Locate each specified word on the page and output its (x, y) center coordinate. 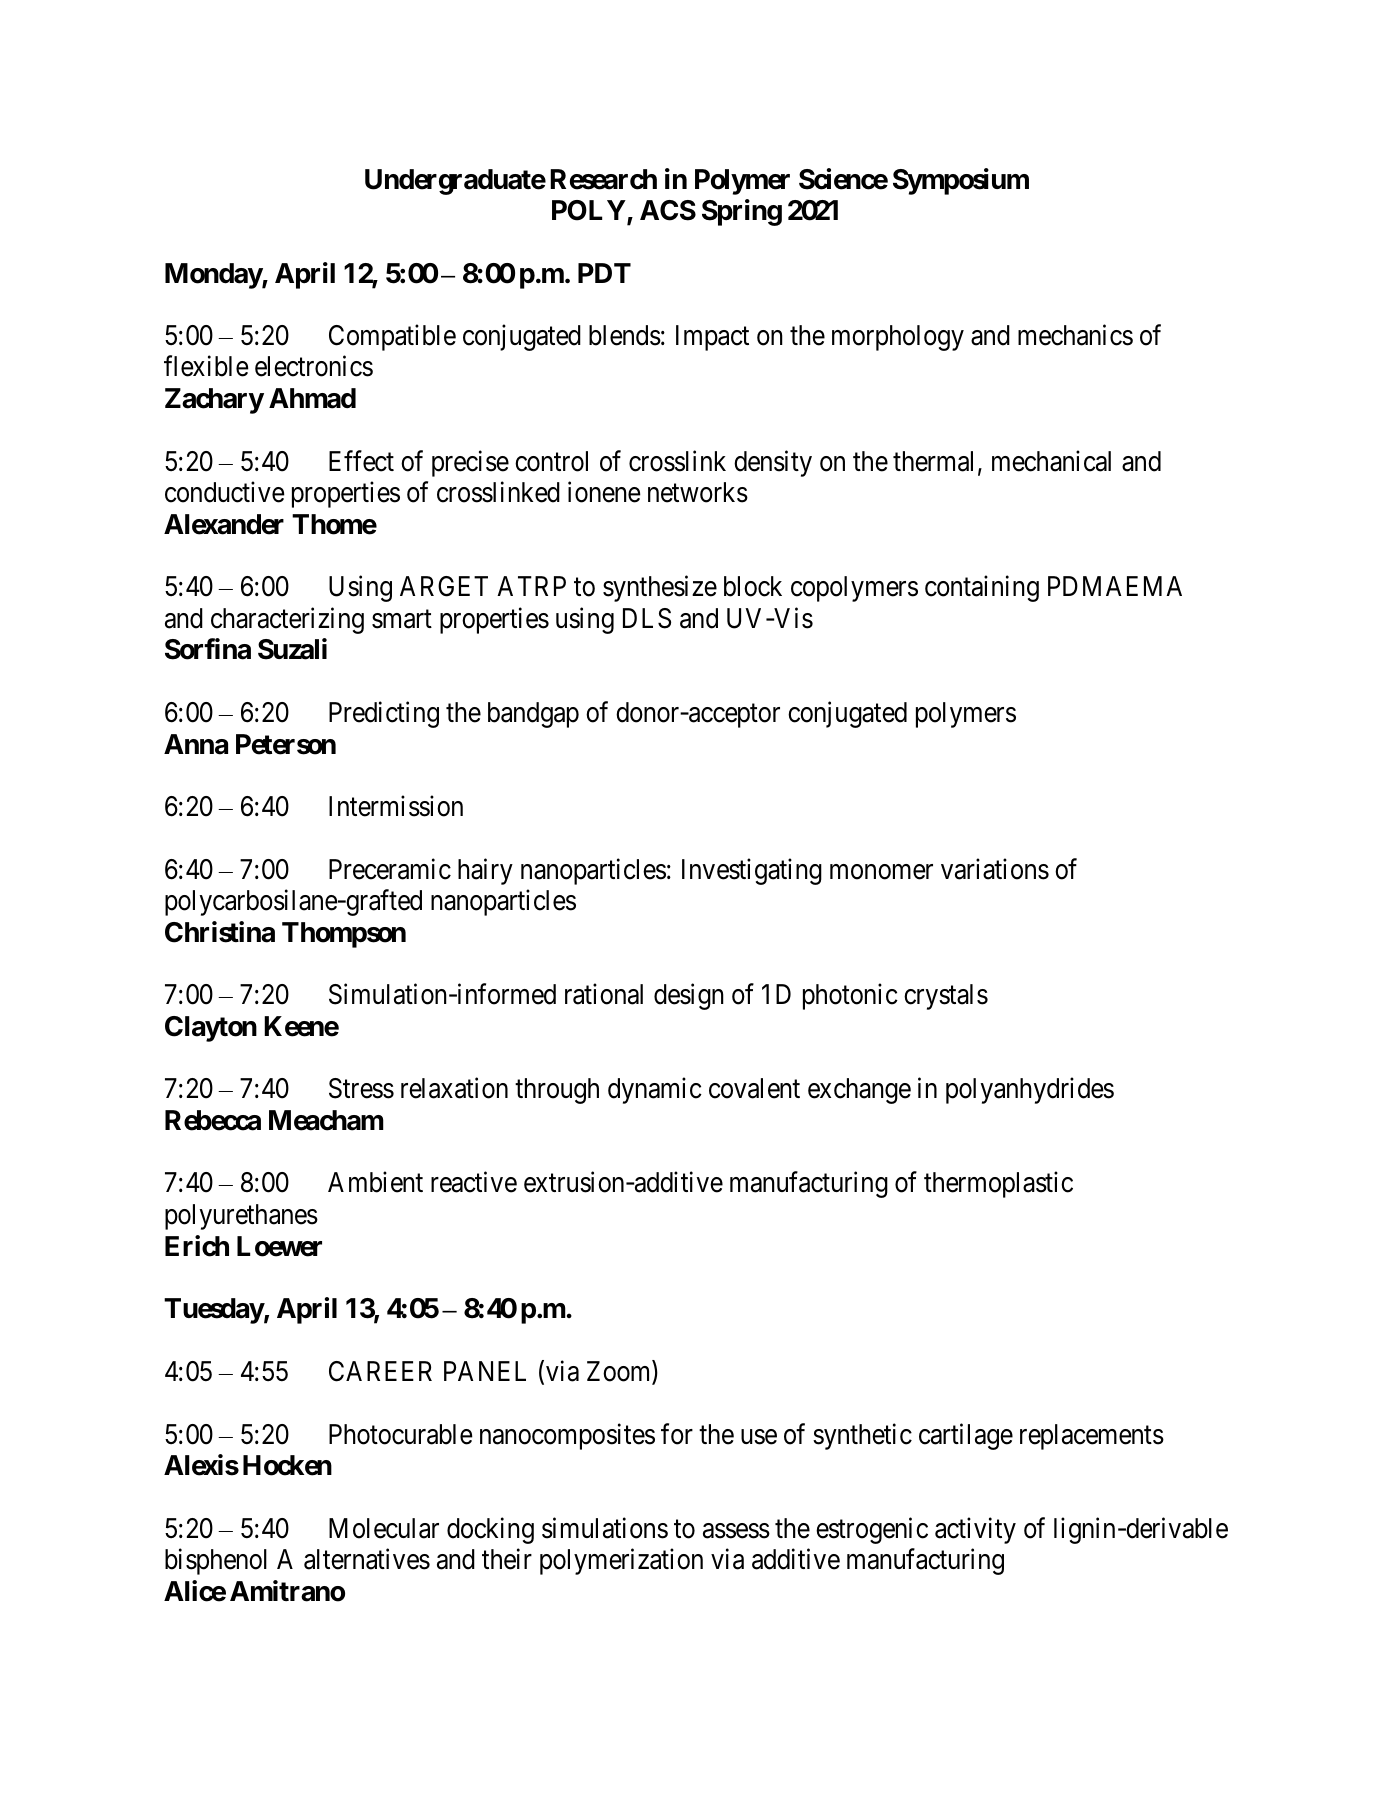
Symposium (961, 181)
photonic (850, 997)
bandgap (533, 715)
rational (604, 994)
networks (698, 492)
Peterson (286, 744)
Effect (361, 461)
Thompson (344, 935)
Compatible (392, 337)
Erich (197, 1246)
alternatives (367, 1559)
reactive (474, 1182)
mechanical (1051, 461)
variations (995, 869)
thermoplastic (998, 1185)
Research (603, 179)
